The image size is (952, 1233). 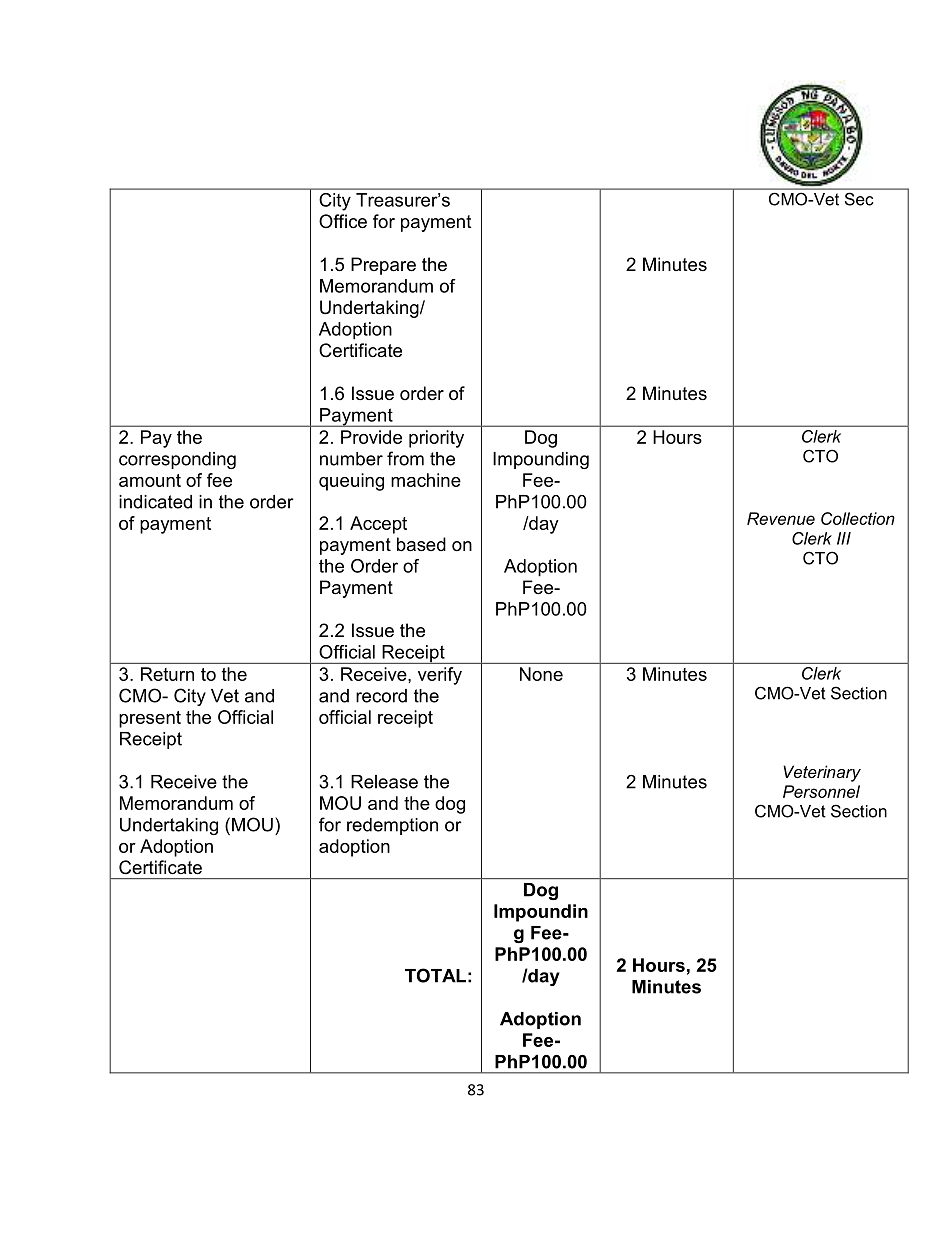 What do you see at coordinates (421, 544) in the image?
I see `based` at bounding box center [421, 544].
